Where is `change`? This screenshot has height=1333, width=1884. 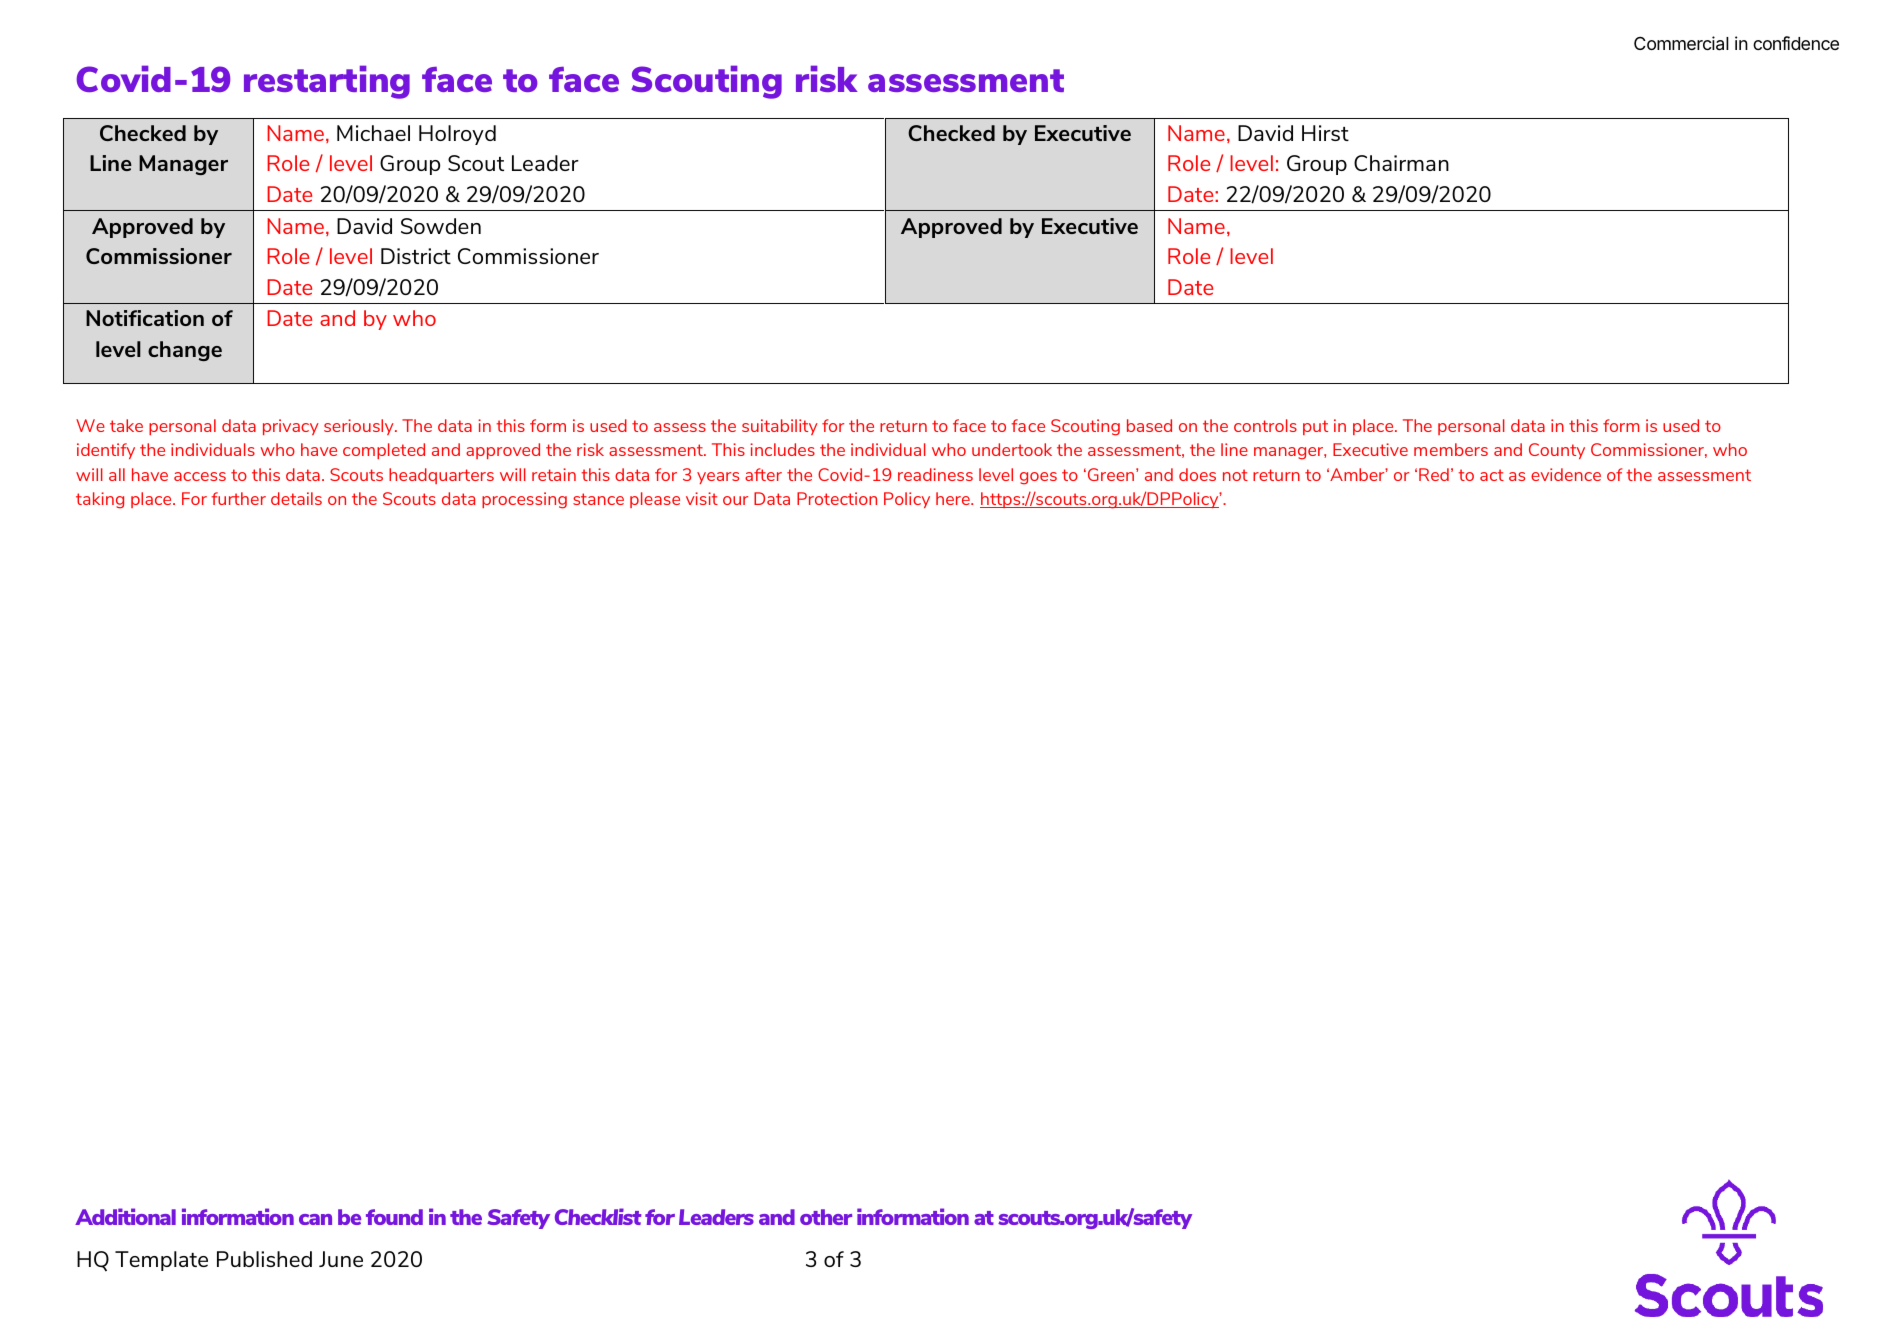 change is located at coordinates (185, 351).
